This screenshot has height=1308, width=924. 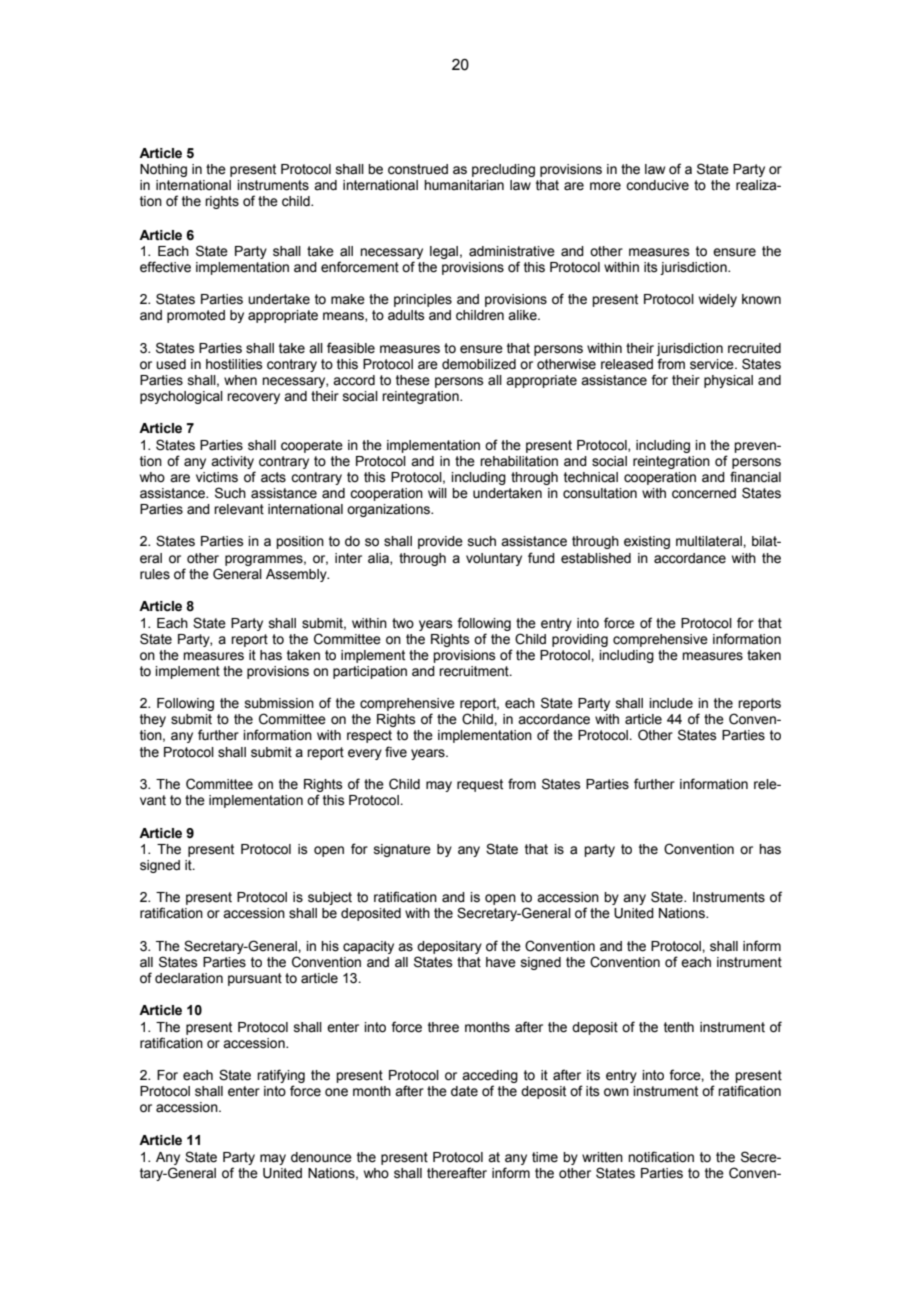 I want to click on humanitarian, so click(x=464, y=185).
